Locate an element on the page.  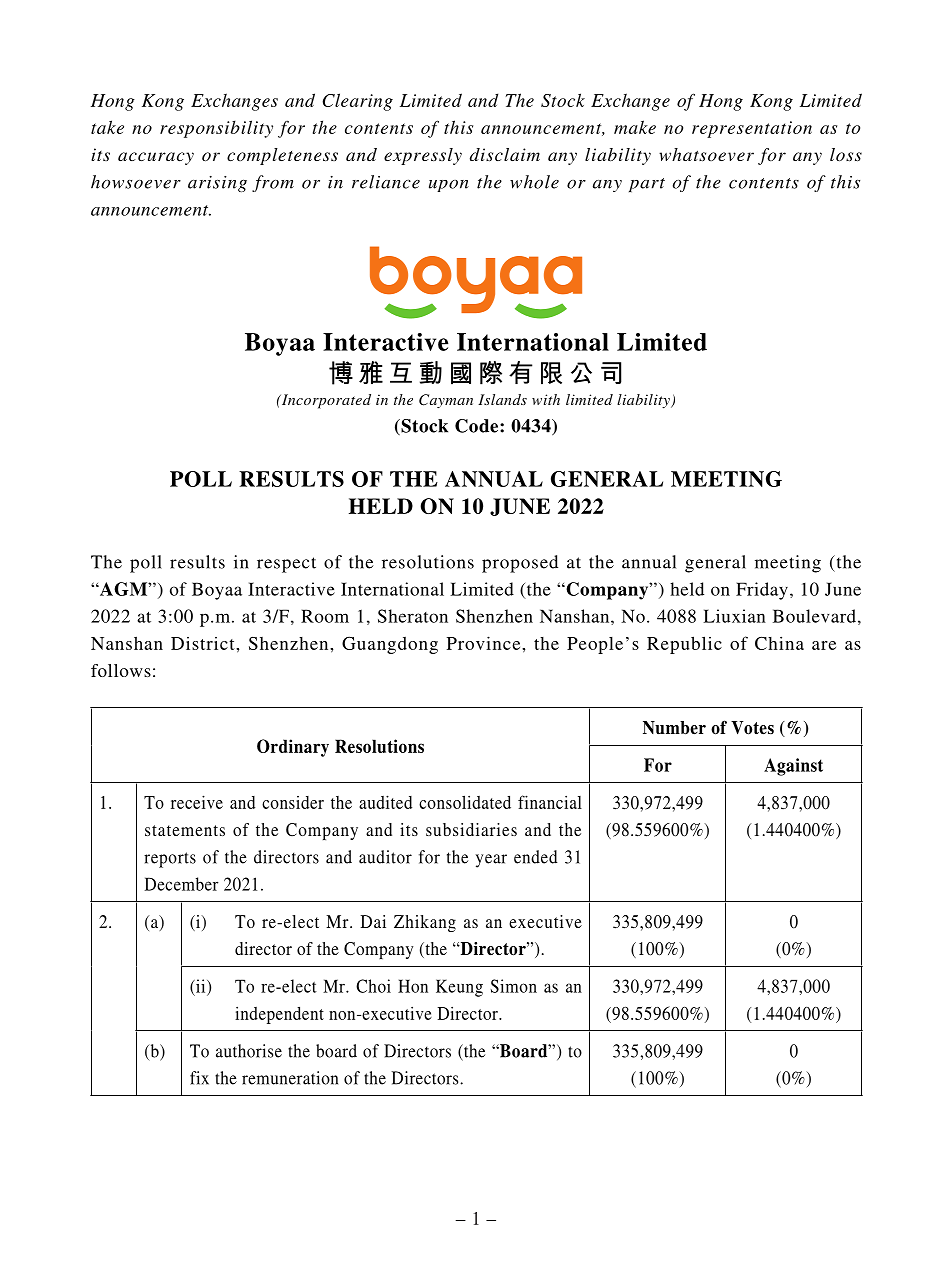
representation is located at coordinates (752, 129).
